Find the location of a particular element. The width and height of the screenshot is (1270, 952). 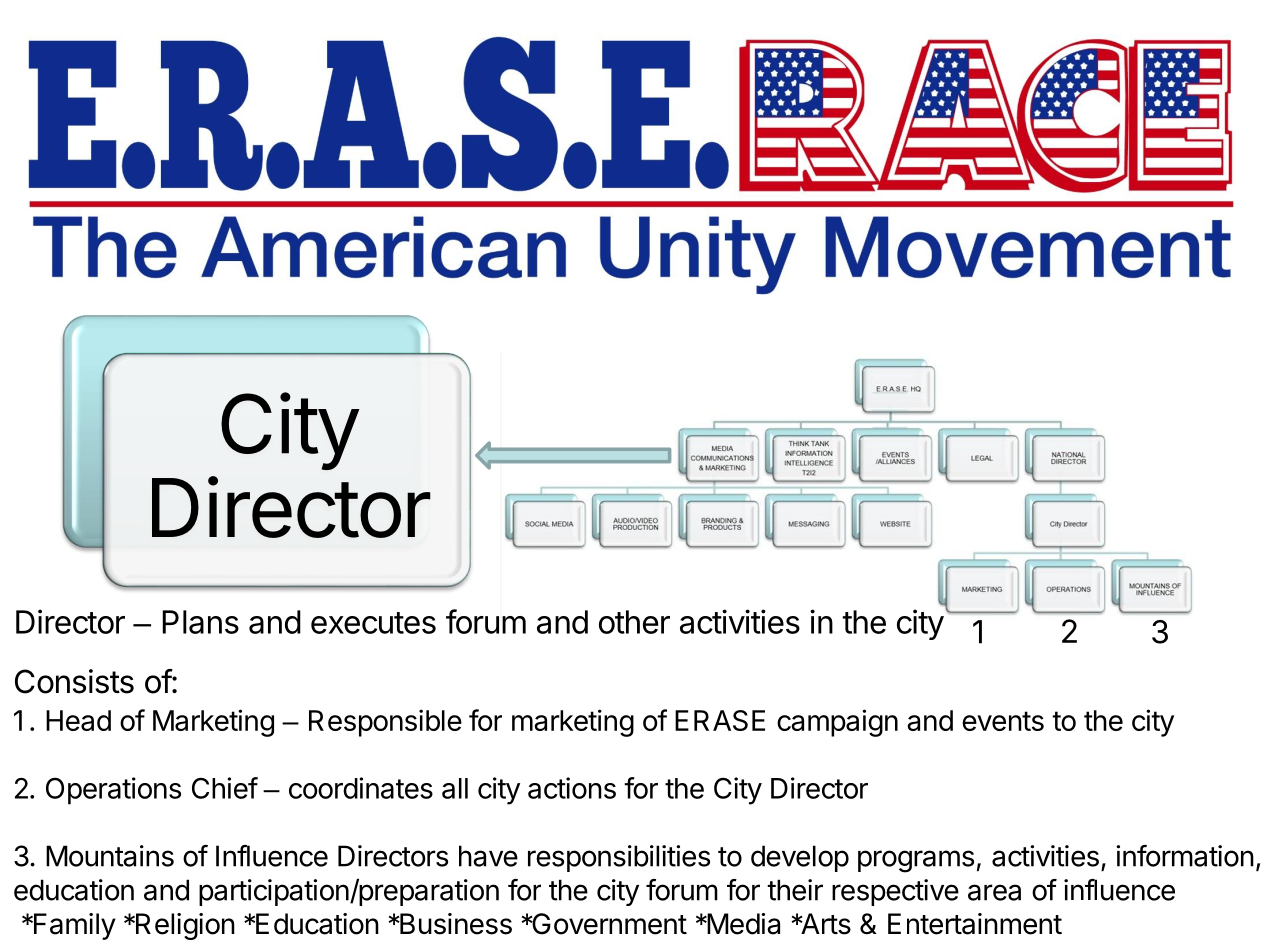

Plans is located at coordinates (200, 622).
